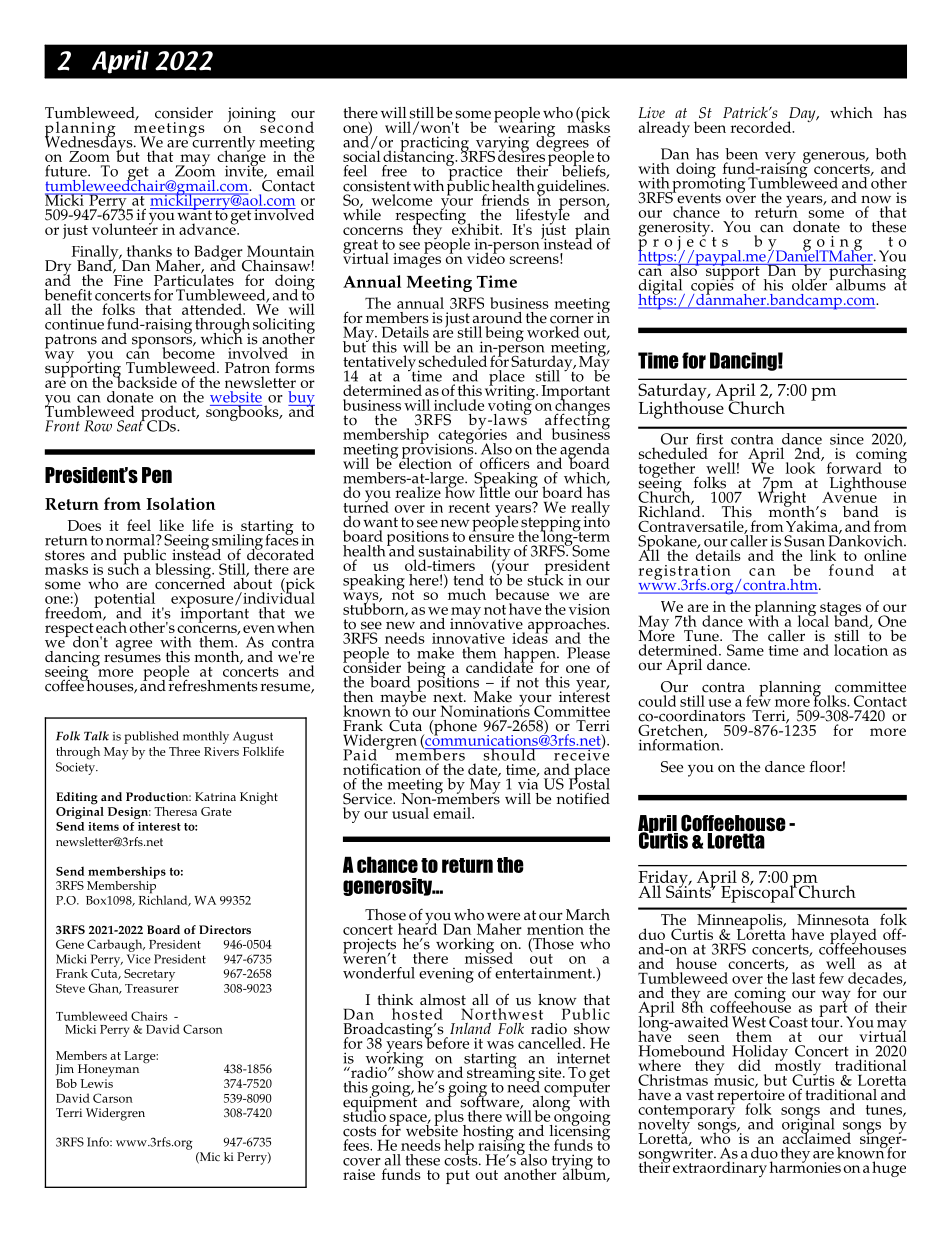 This screenshot has width=952, height=1233. What do you see at coordinates (762, 127) in the screenshot?
I see `recorded` at bounding box center [762, 127].
